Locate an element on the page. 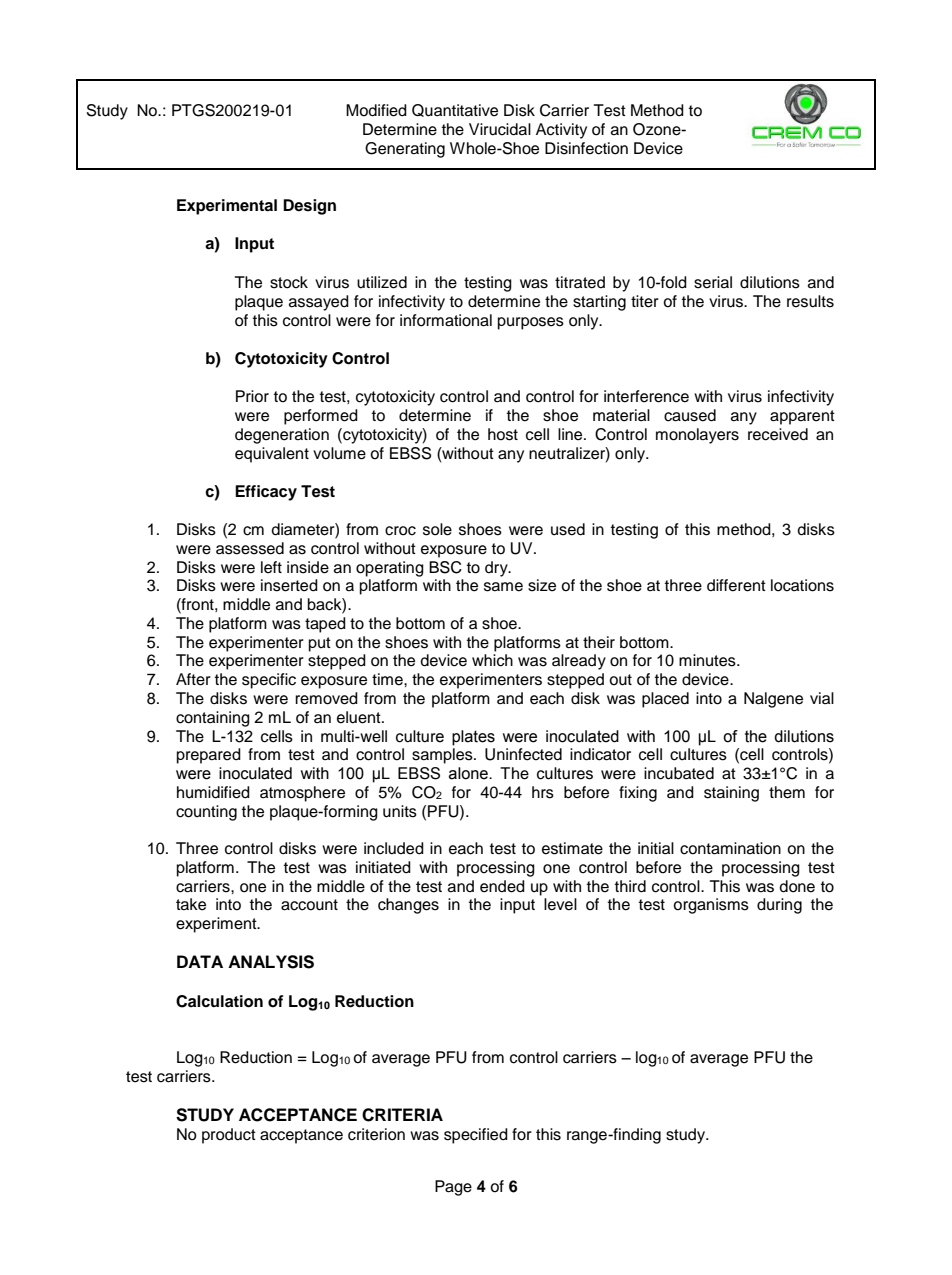  atmosphere is located at coordinates (302, 794).
